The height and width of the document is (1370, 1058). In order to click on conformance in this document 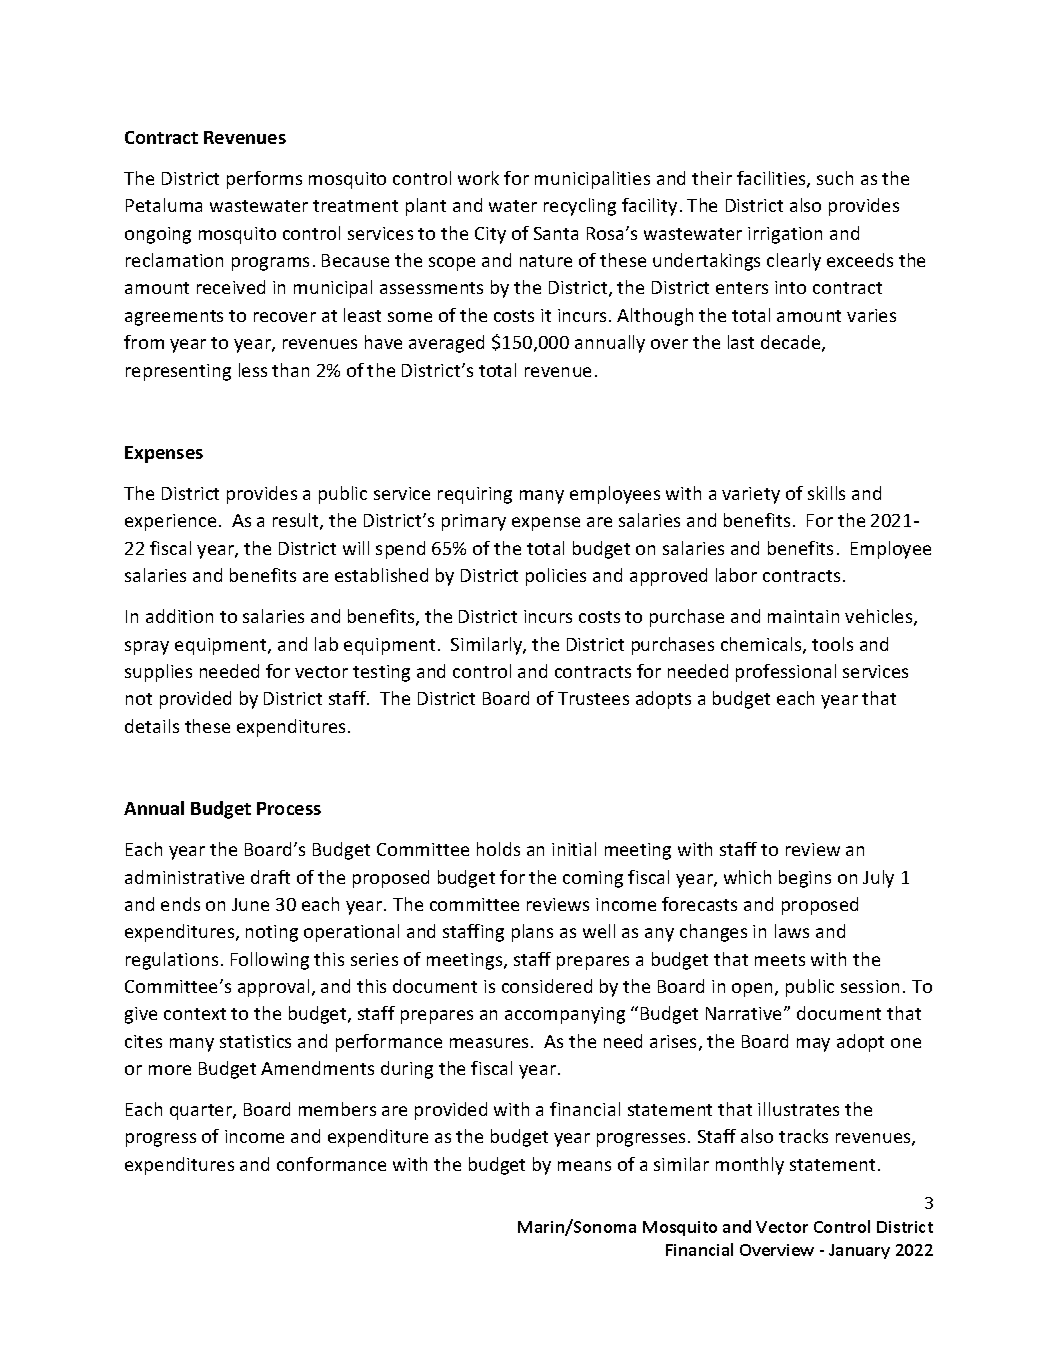, I will do `click(331, 1164)`.
